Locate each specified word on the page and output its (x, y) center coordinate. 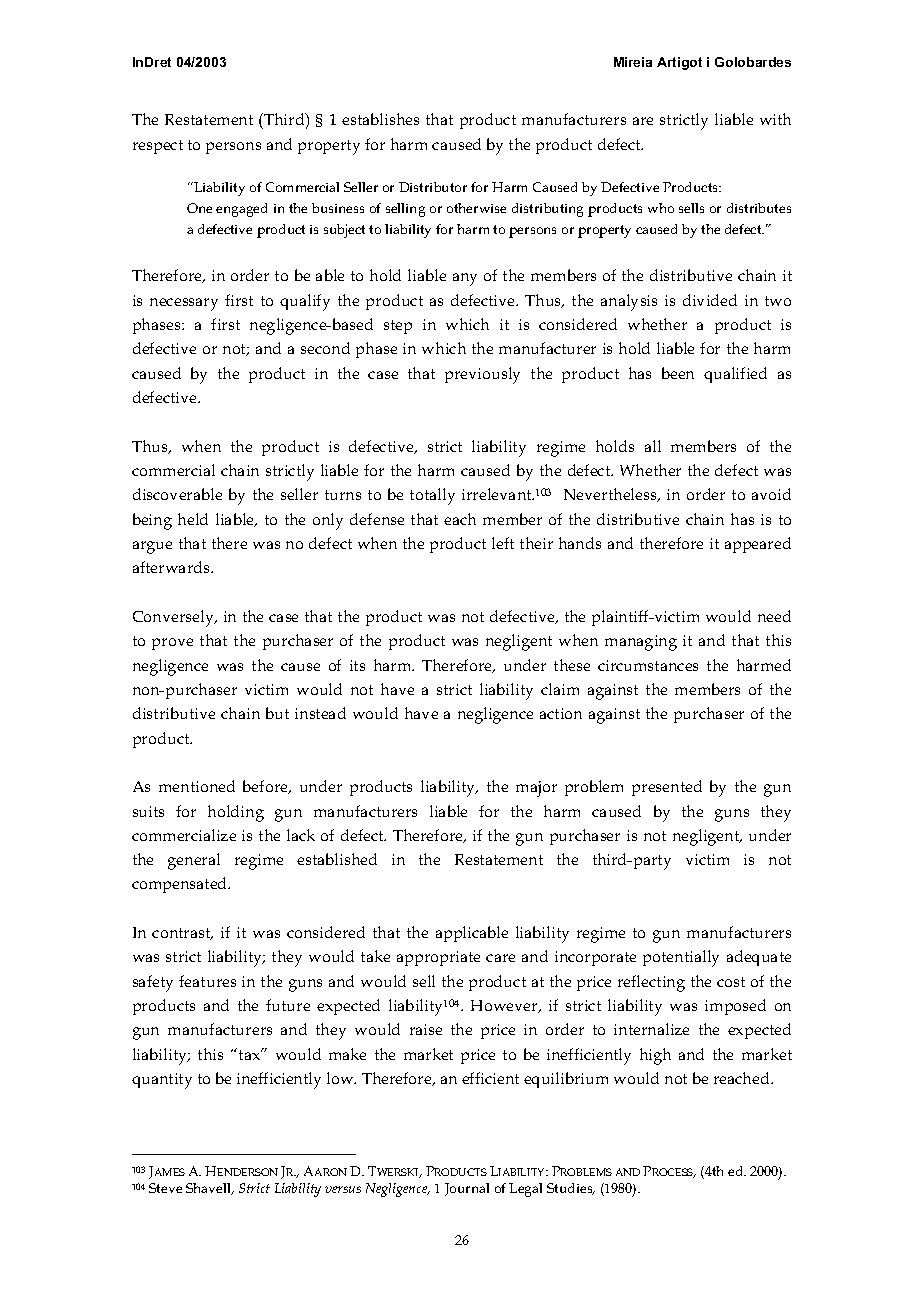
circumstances (648, 665)
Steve (165, 1188)
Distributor (433, 187)
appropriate (438, 958)
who (661, 208)
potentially (681, 958)
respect (158, 147)
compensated (181, 885)
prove (172, 644)
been (678, 373)
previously (482, 375)
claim (560, 689)
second (325, 348)
